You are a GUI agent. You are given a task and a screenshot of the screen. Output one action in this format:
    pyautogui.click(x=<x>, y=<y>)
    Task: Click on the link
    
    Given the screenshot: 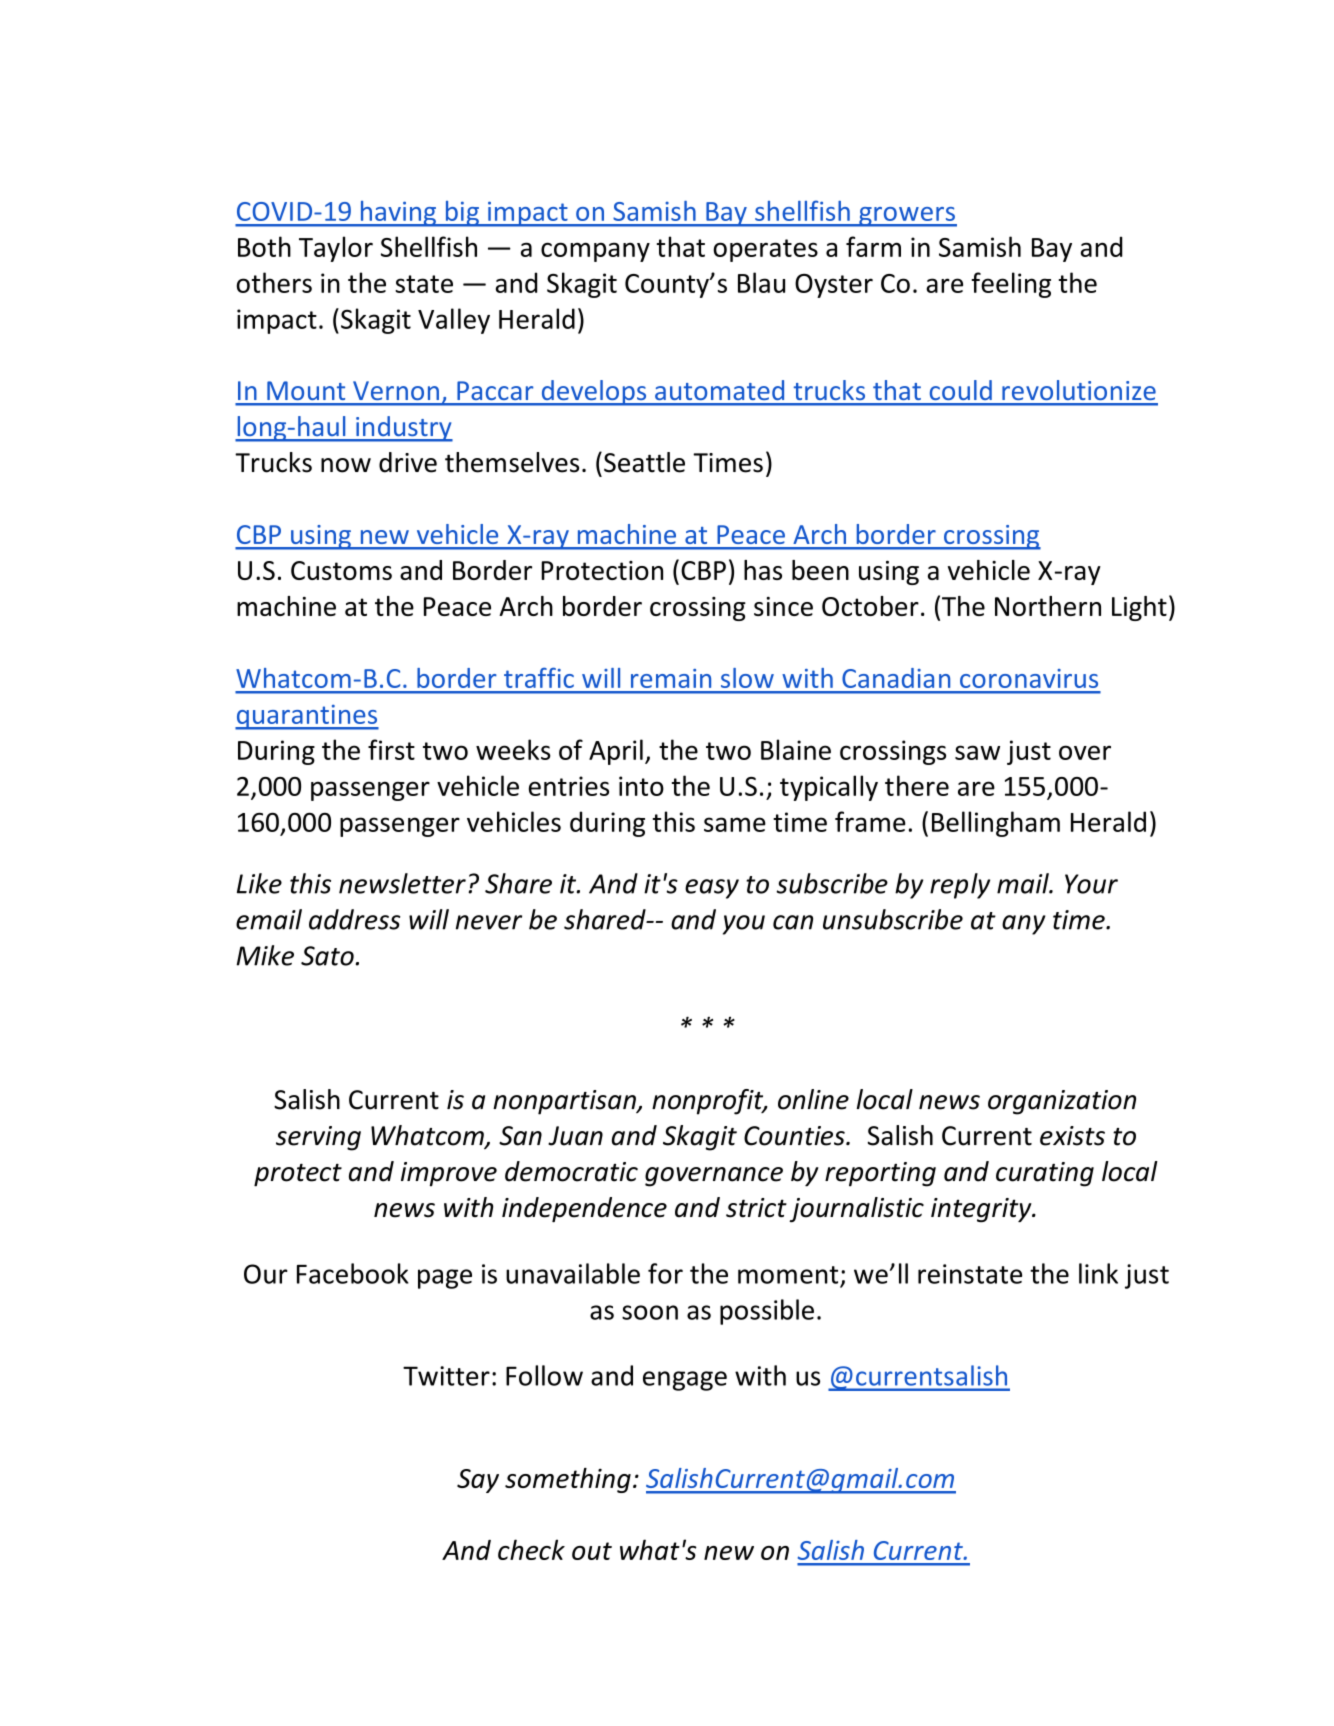 What is the action you would take?
    pyautogui.click(x=1098, y=1273)
